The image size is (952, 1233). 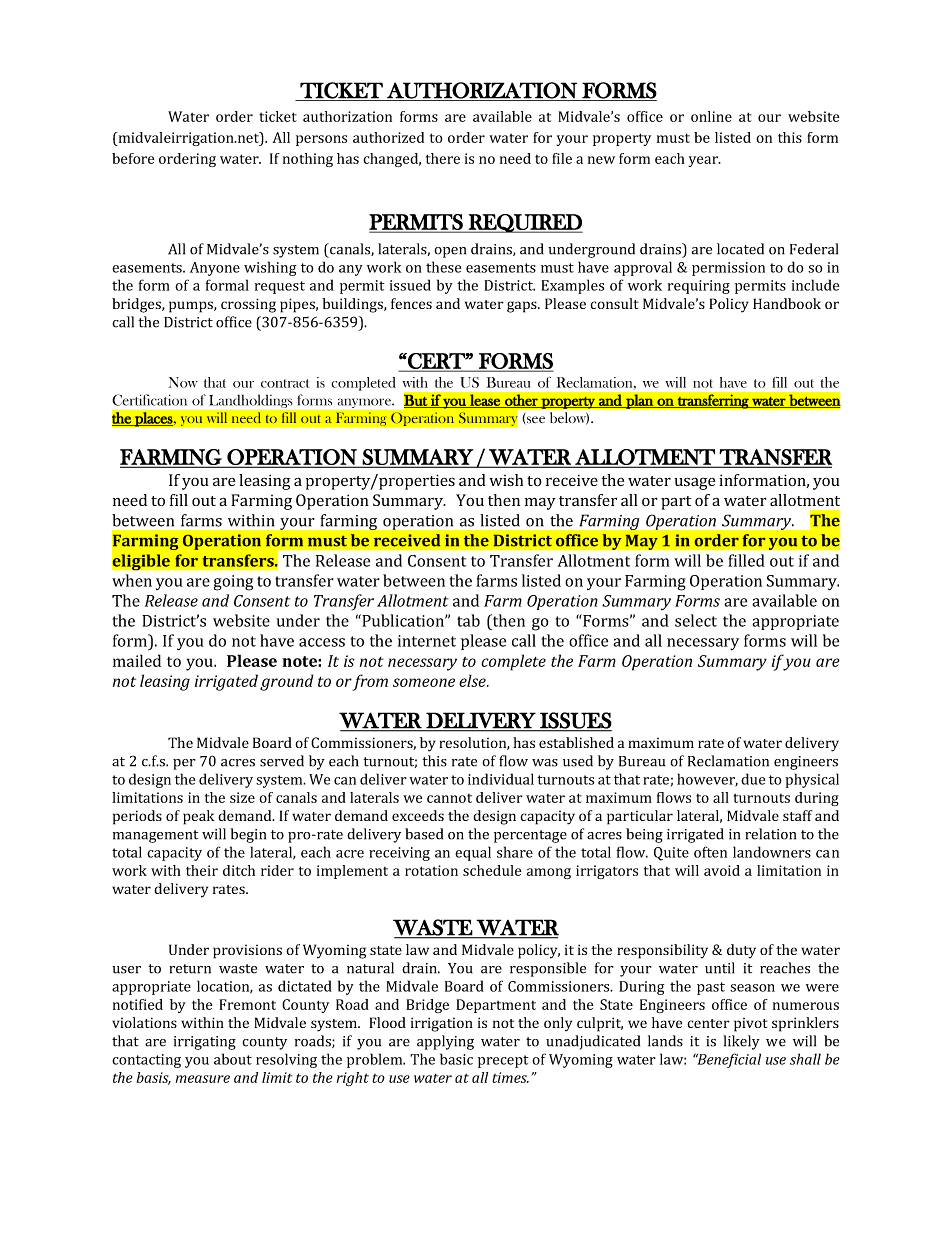 I want to click on year, so click(x=704, y=161).
